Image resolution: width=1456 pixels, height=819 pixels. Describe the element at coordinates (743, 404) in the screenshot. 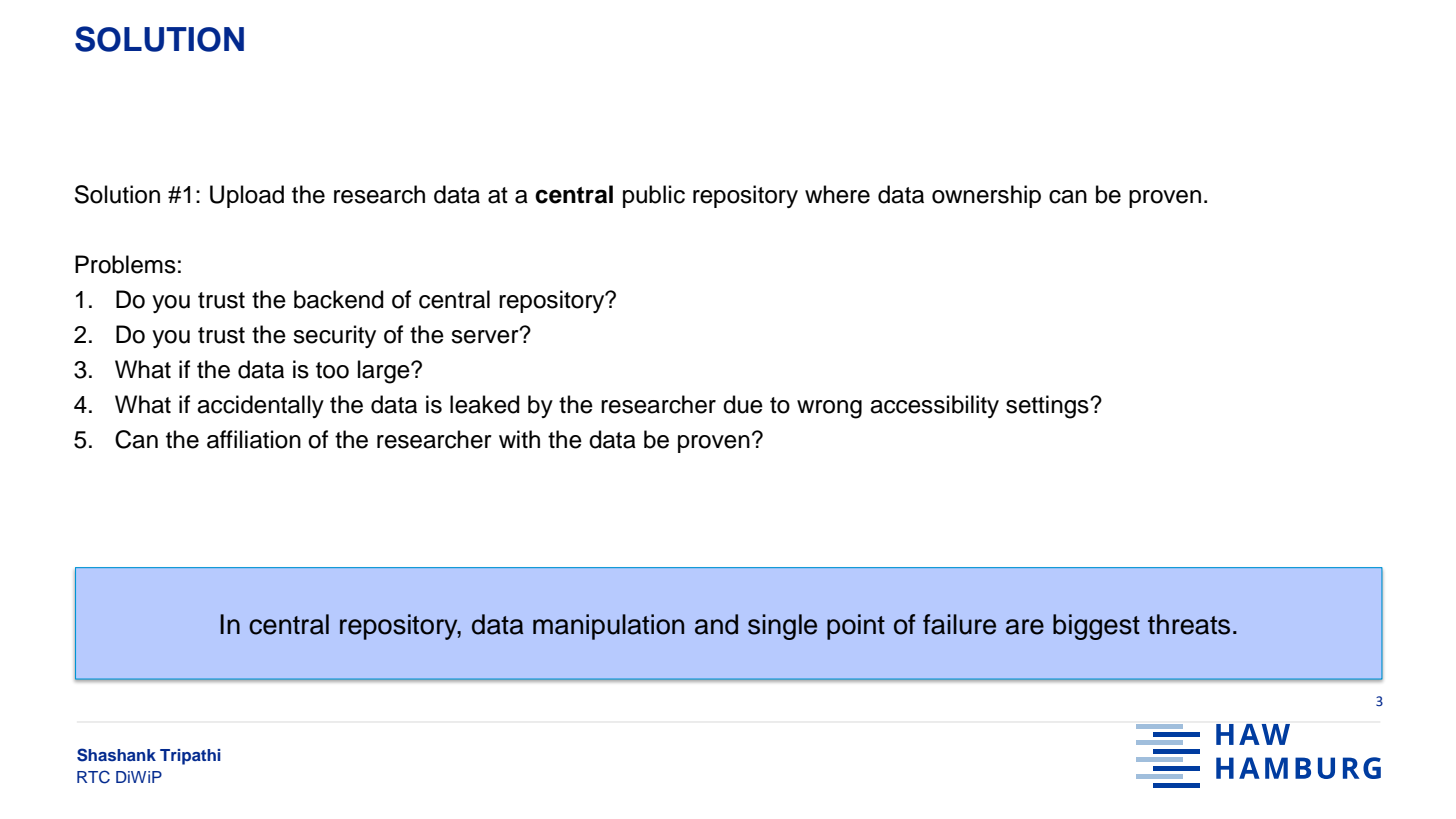

I see `due` at that location.
